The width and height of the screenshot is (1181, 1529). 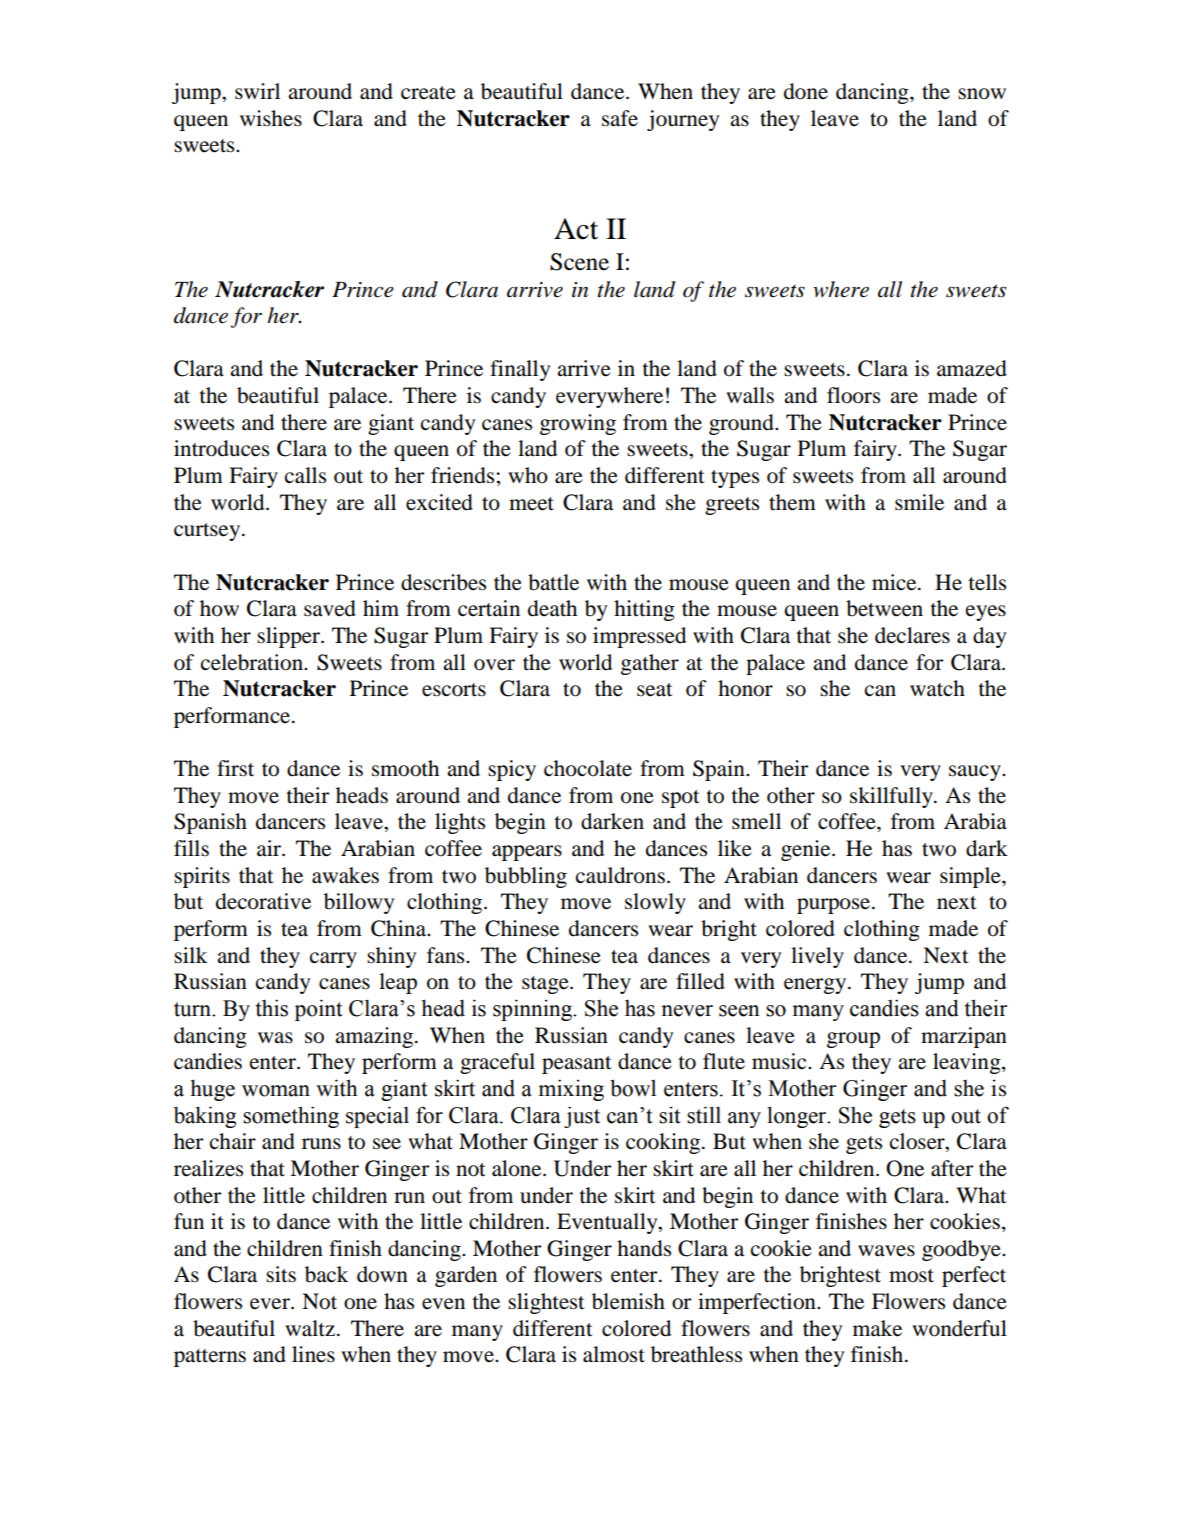 I want to click on snow, so click(x=982, y=94).
